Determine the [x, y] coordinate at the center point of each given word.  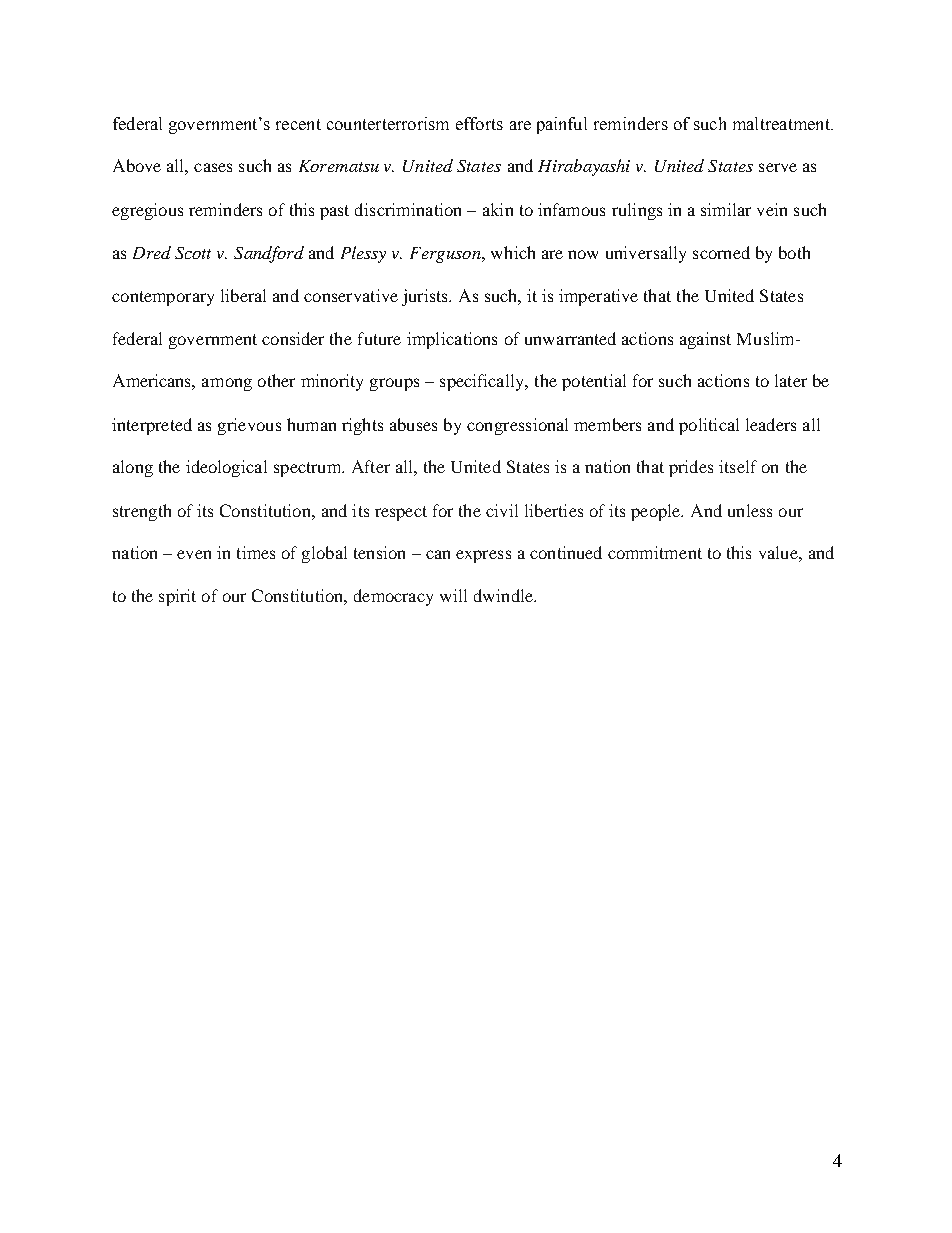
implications [452, 340]
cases [213, 167]
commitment [655, 552]
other [276, 380]
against [705, 340]
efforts [479, 123]
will [453, 595]
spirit [177, 597]
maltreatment [783, 123]
